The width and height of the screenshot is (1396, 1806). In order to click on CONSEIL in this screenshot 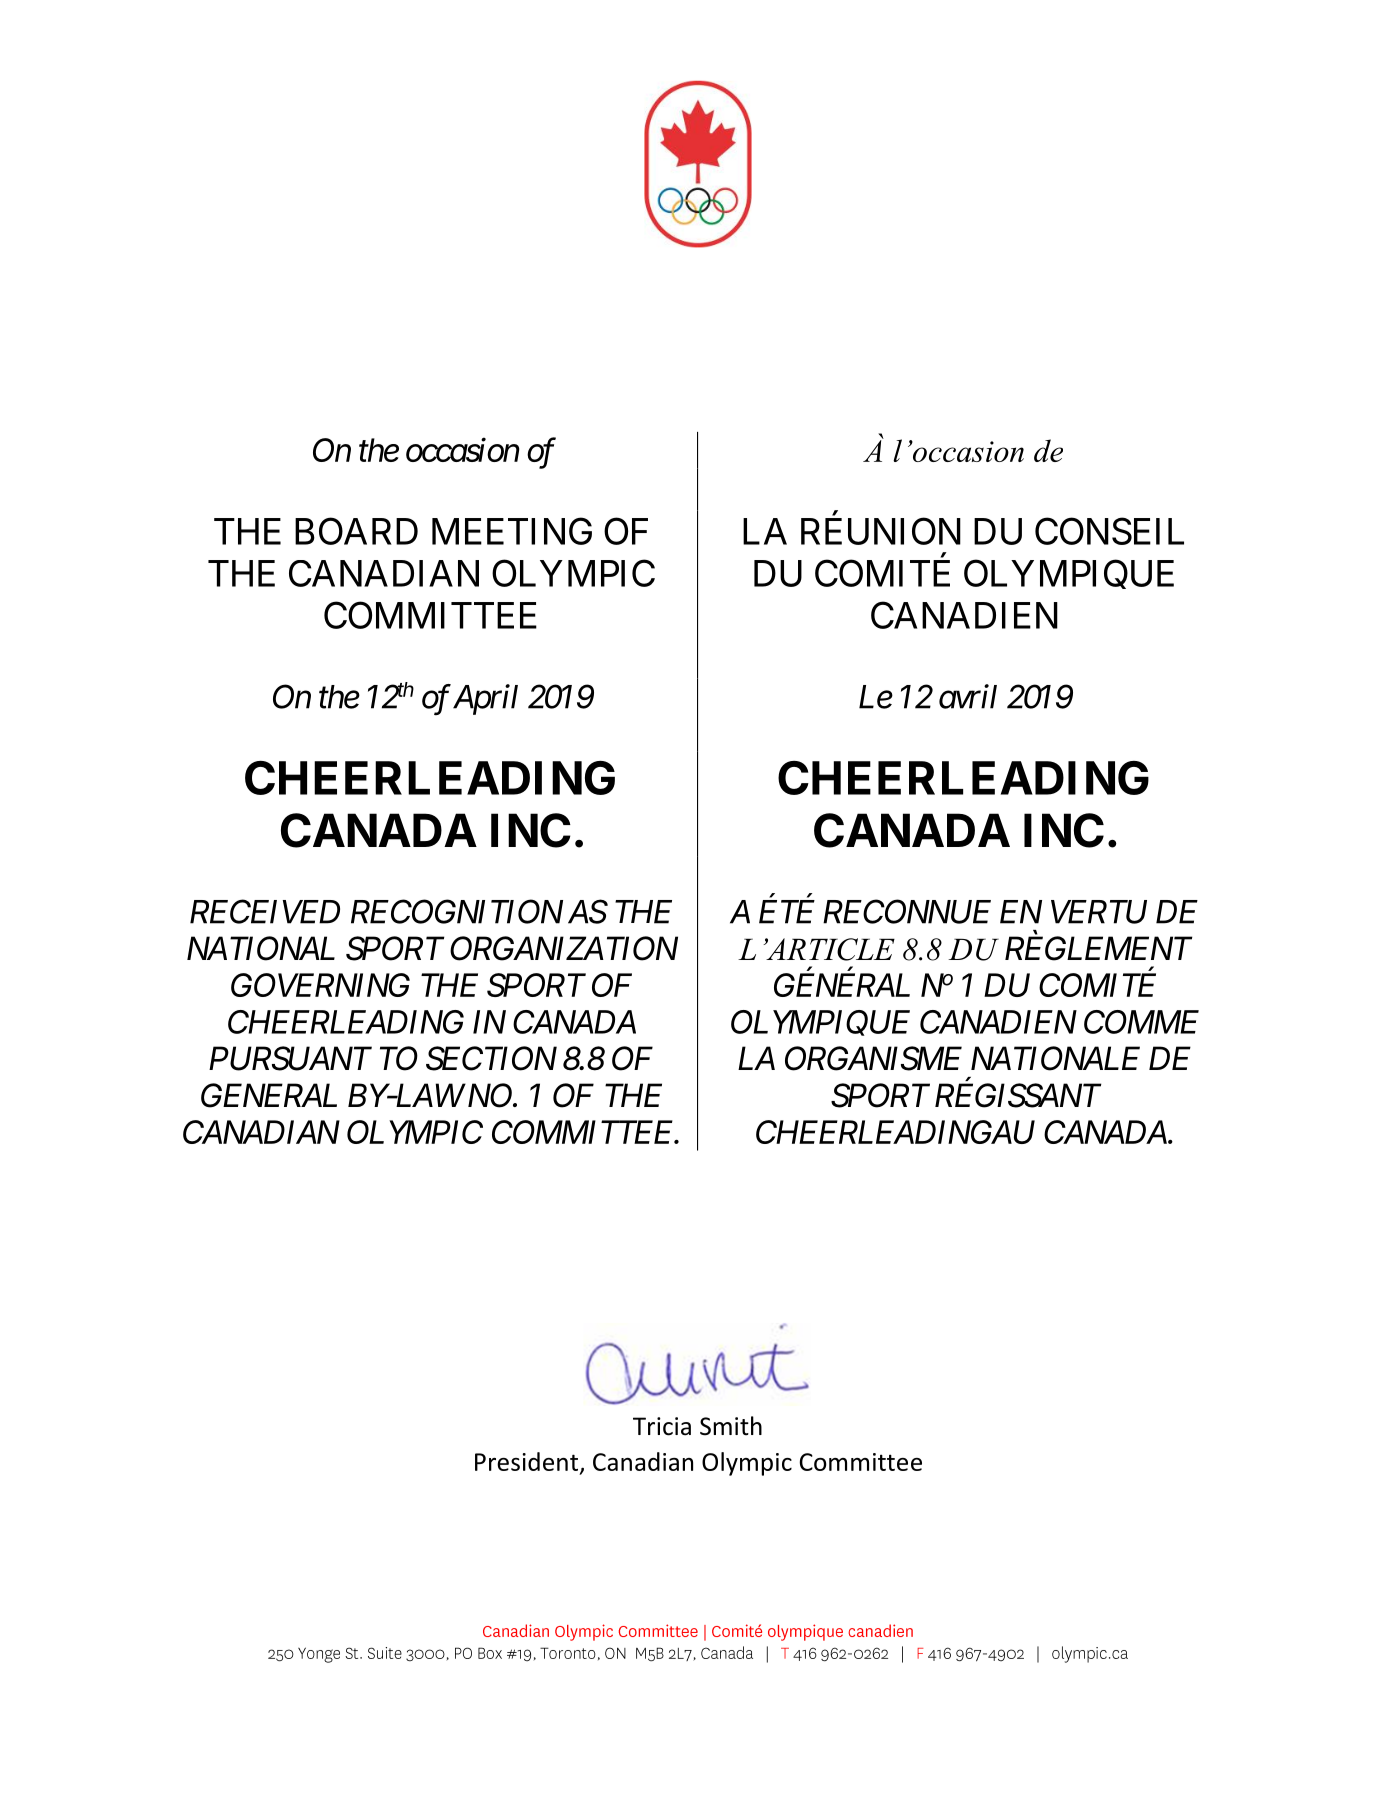, I will do `click(1109, 531)`.
